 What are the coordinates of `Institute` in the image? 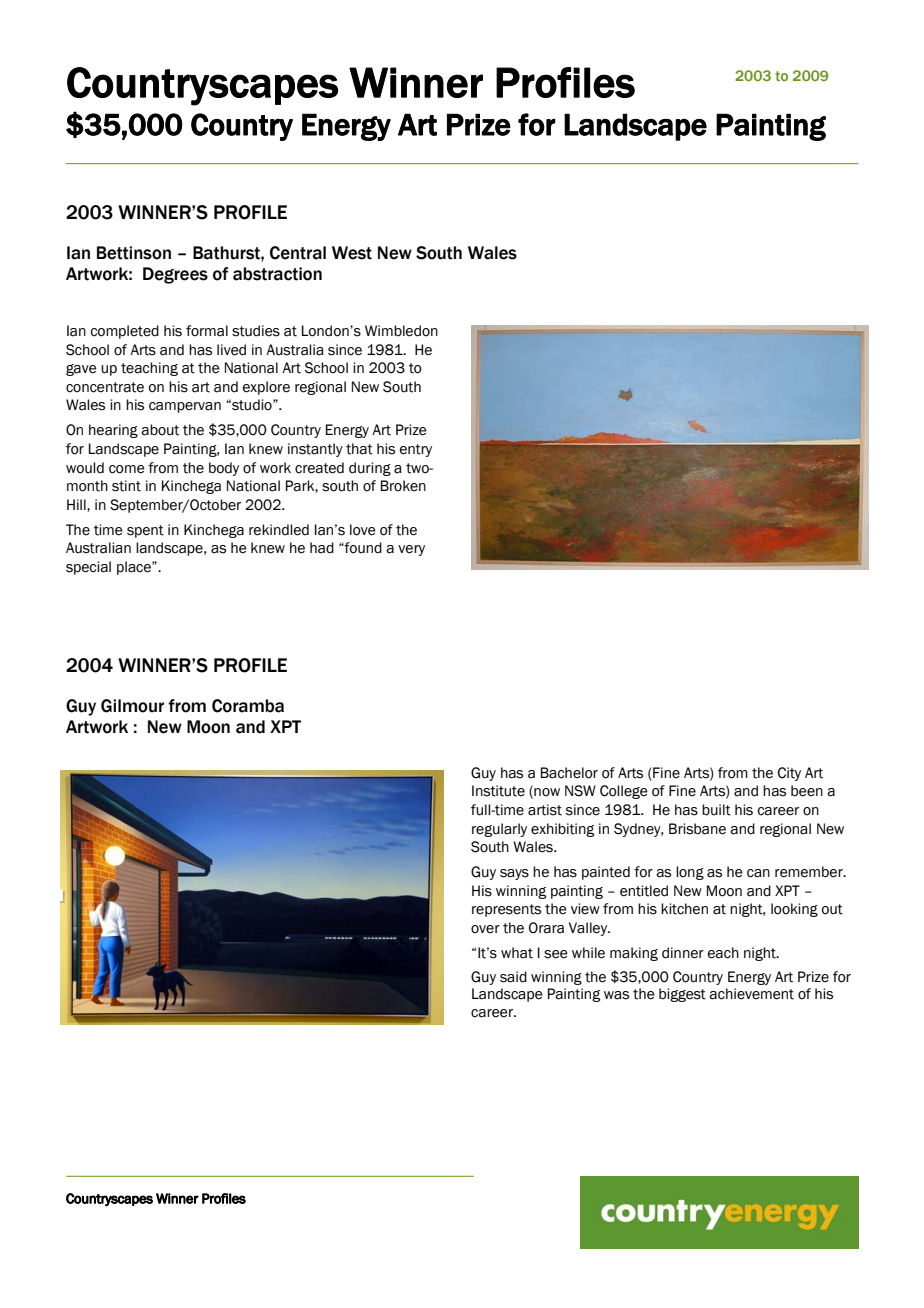 It's located at (498, 791).
